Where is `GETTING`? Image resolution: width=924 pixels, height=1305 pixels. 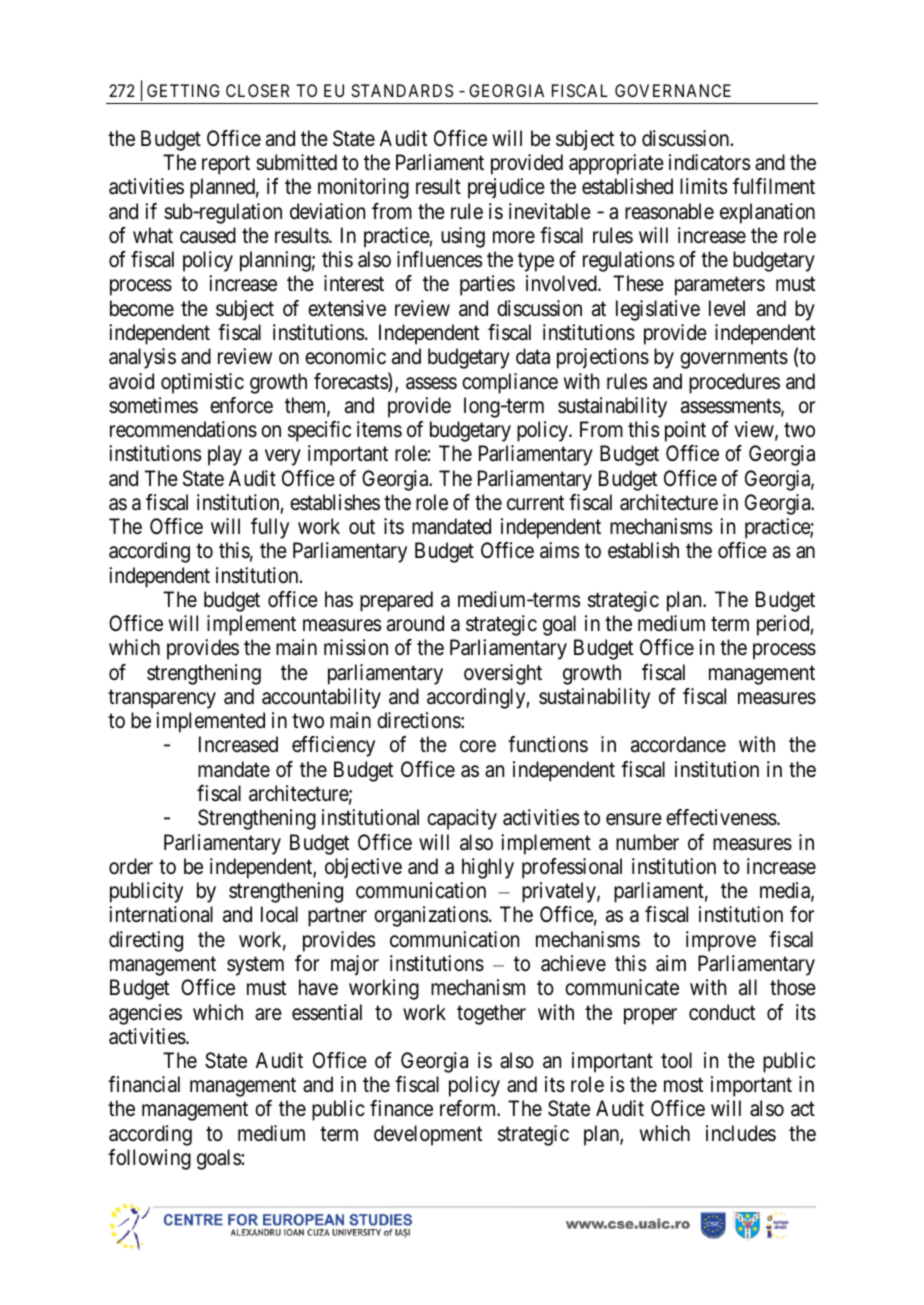 GETTING is located at coordinates (183, 90).
